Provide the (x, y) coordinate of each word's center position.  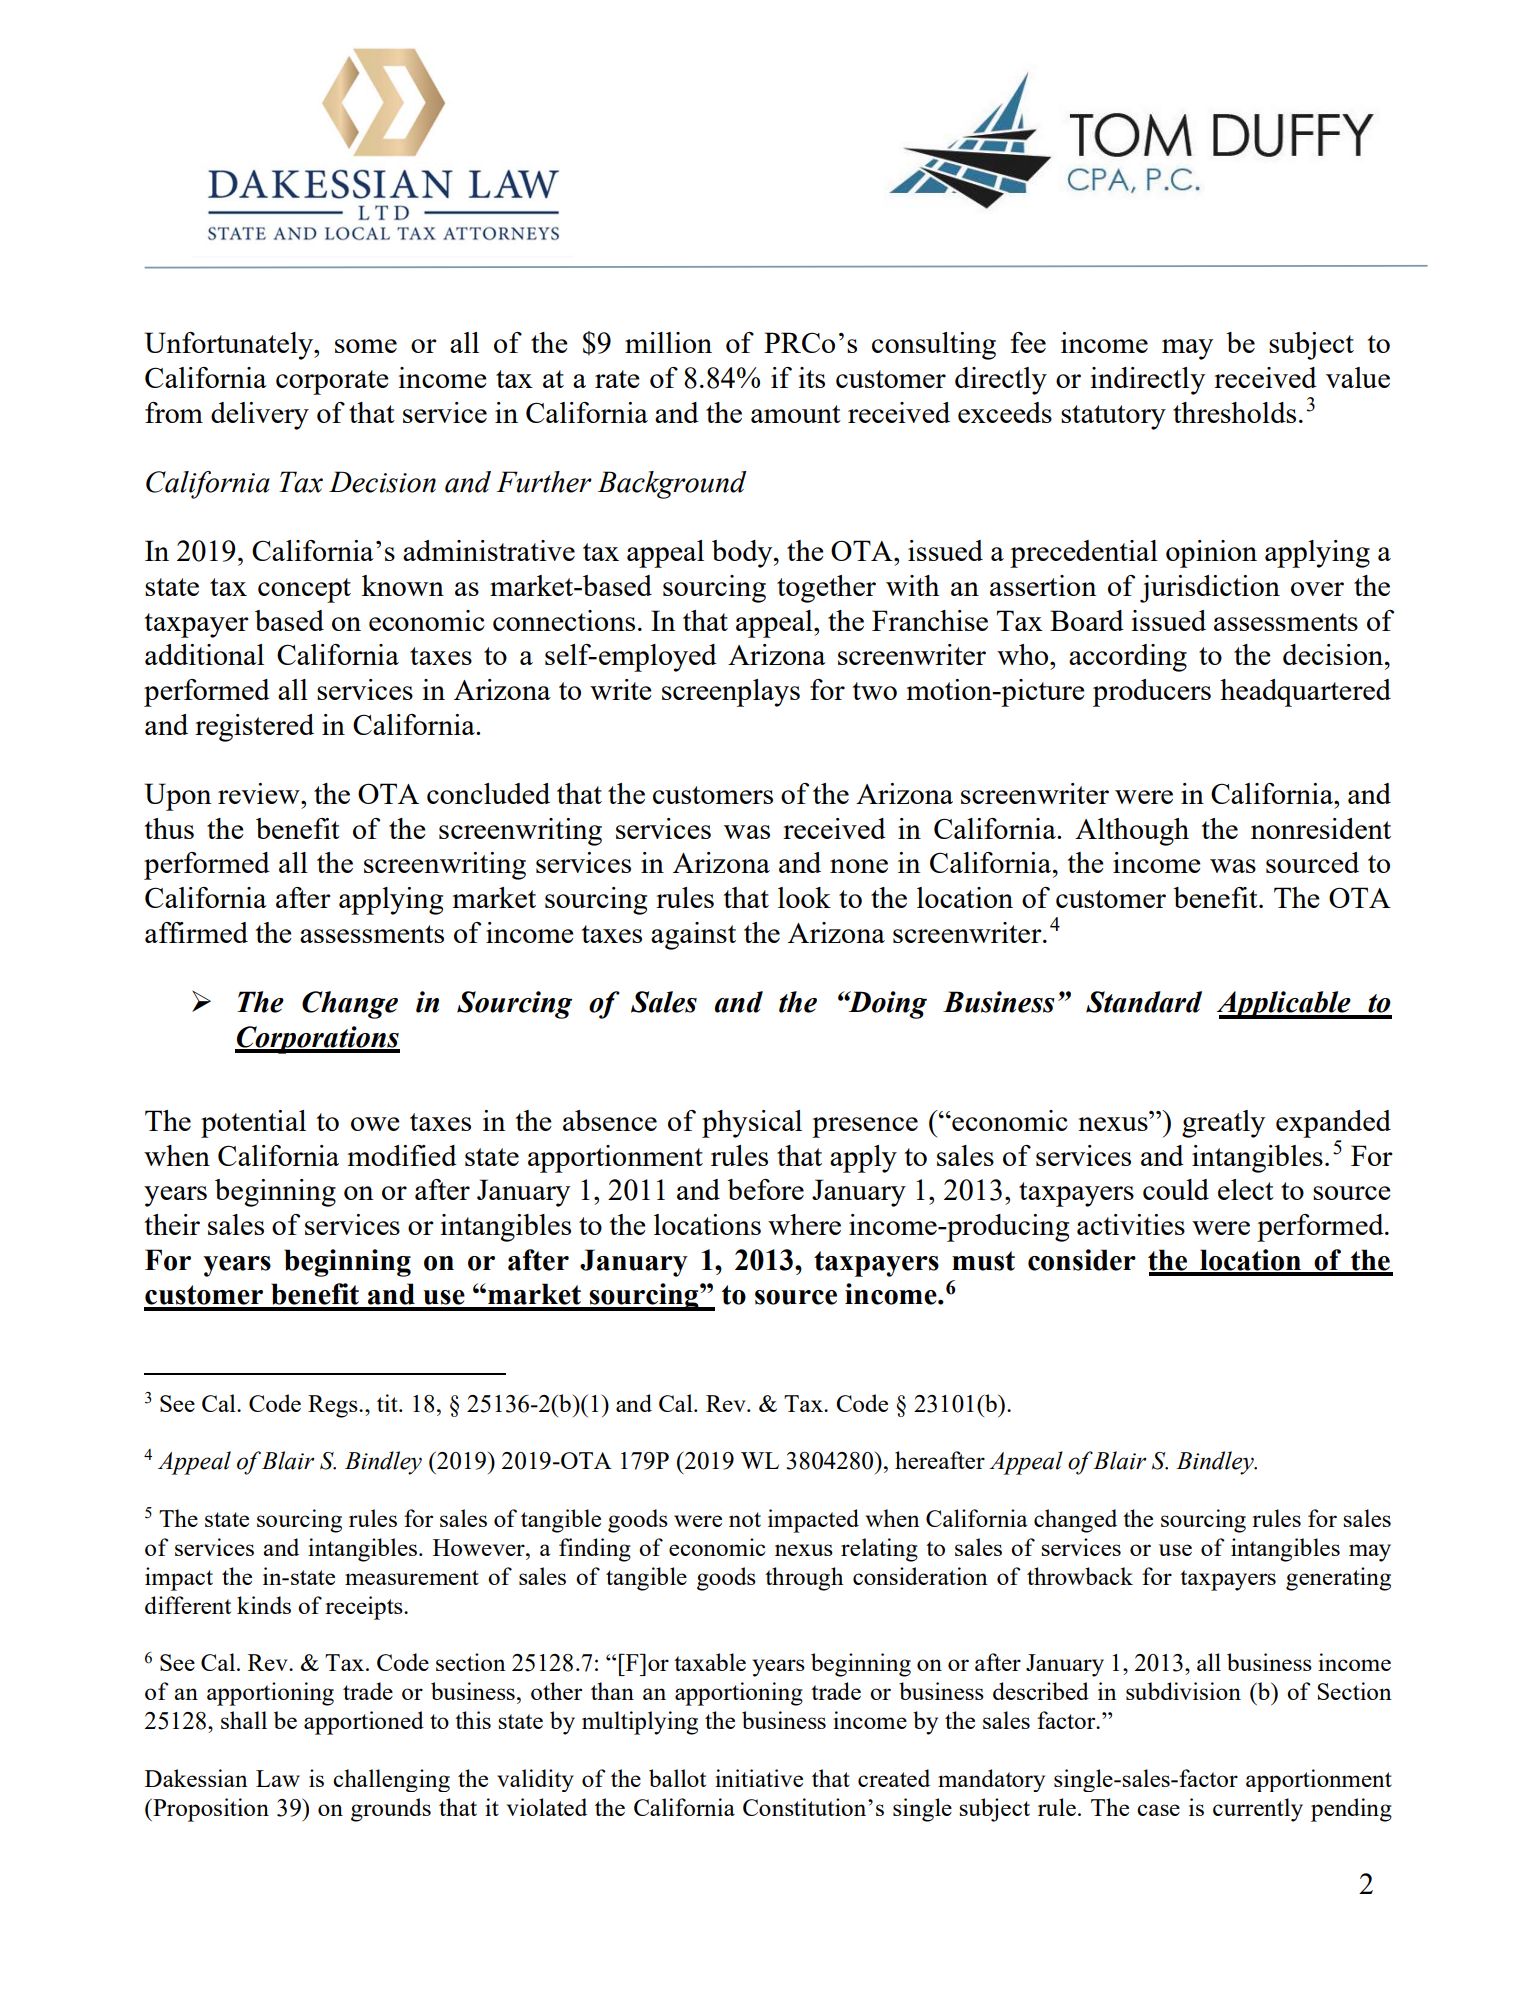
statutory (1113, 417)
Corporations (317, 1040)
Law (278, 1778)
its (812, 377)
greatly (1223, 1124)
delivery (260, 416)
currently (1258, 1810)
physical (752, 1124)
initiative (759, 1778)
